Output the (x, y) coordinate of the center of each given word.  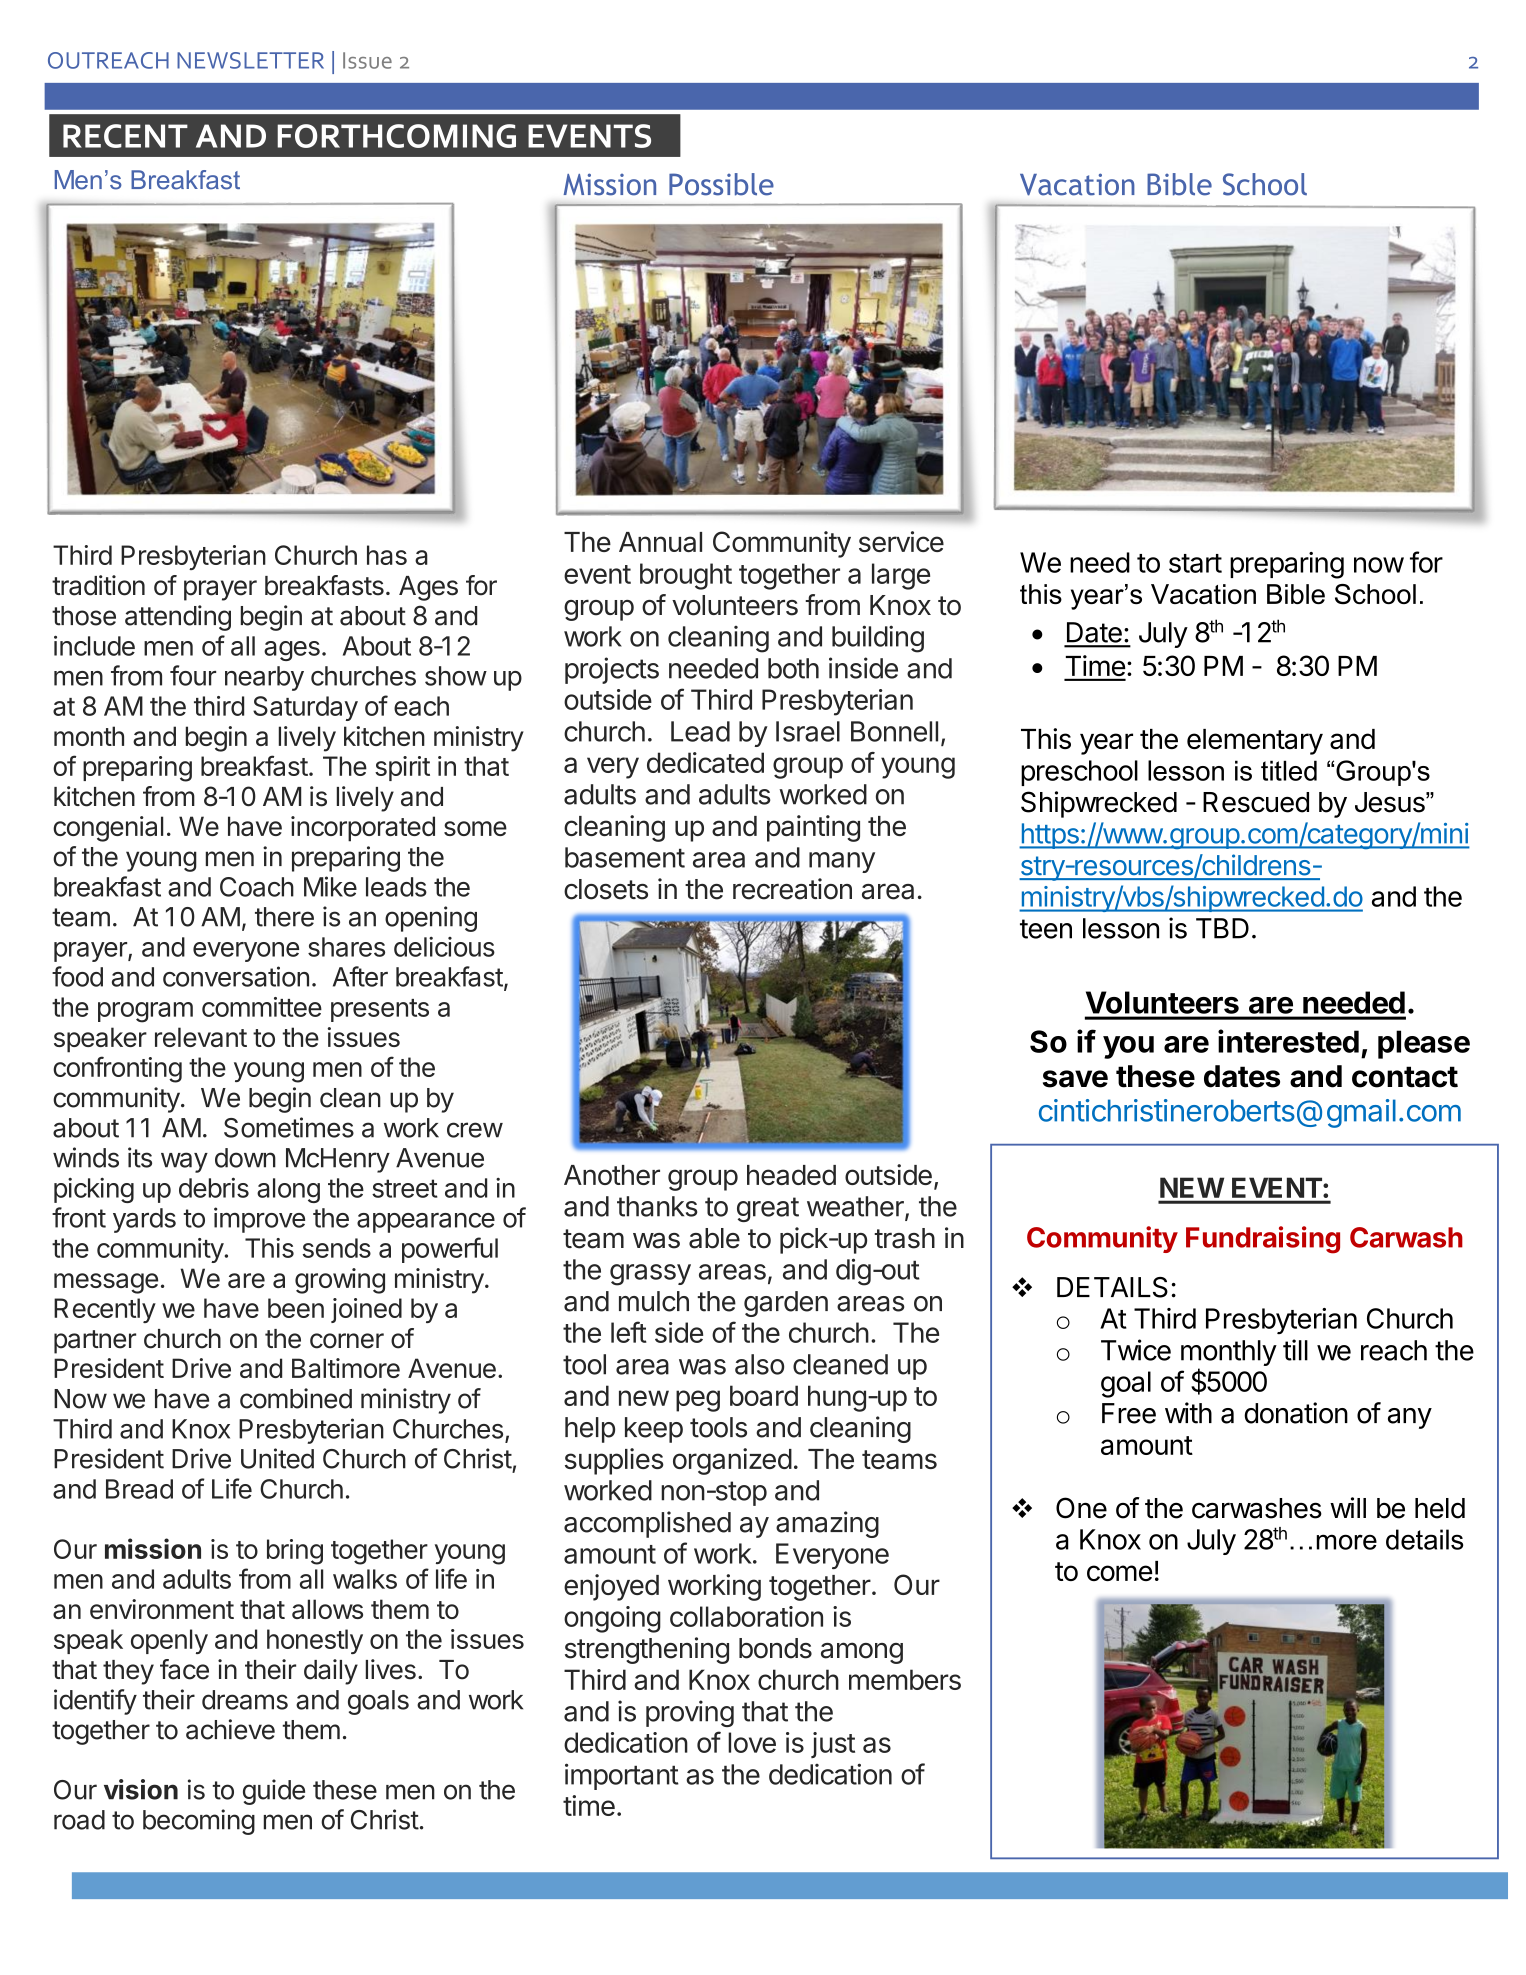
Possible (721, 184)
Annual (660, 542)
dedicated (705, 762)
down (245, 1158)
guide (274, 1792)
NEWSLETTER (250, 60)
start (1195, 563)
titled (1289, 770)
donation (1296, 1413)
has (387, 555)
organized (732, 1461)
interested (1288, 1041)
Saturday (305, 708)
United (277, 1458)
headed (791, 1175)
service (901, 541)
